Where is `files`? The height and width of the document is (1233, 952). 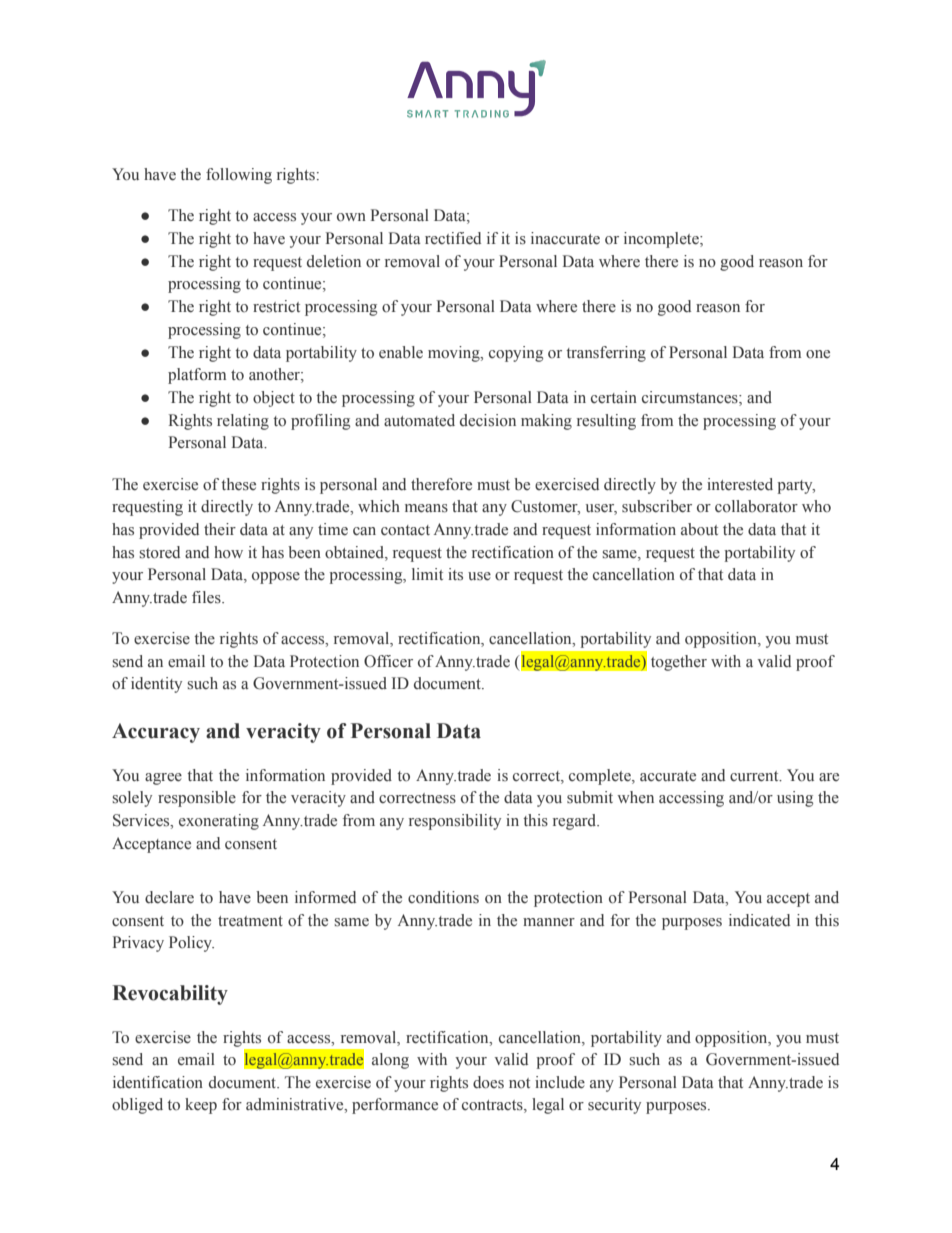 files is located at coordinates (207, 597).
